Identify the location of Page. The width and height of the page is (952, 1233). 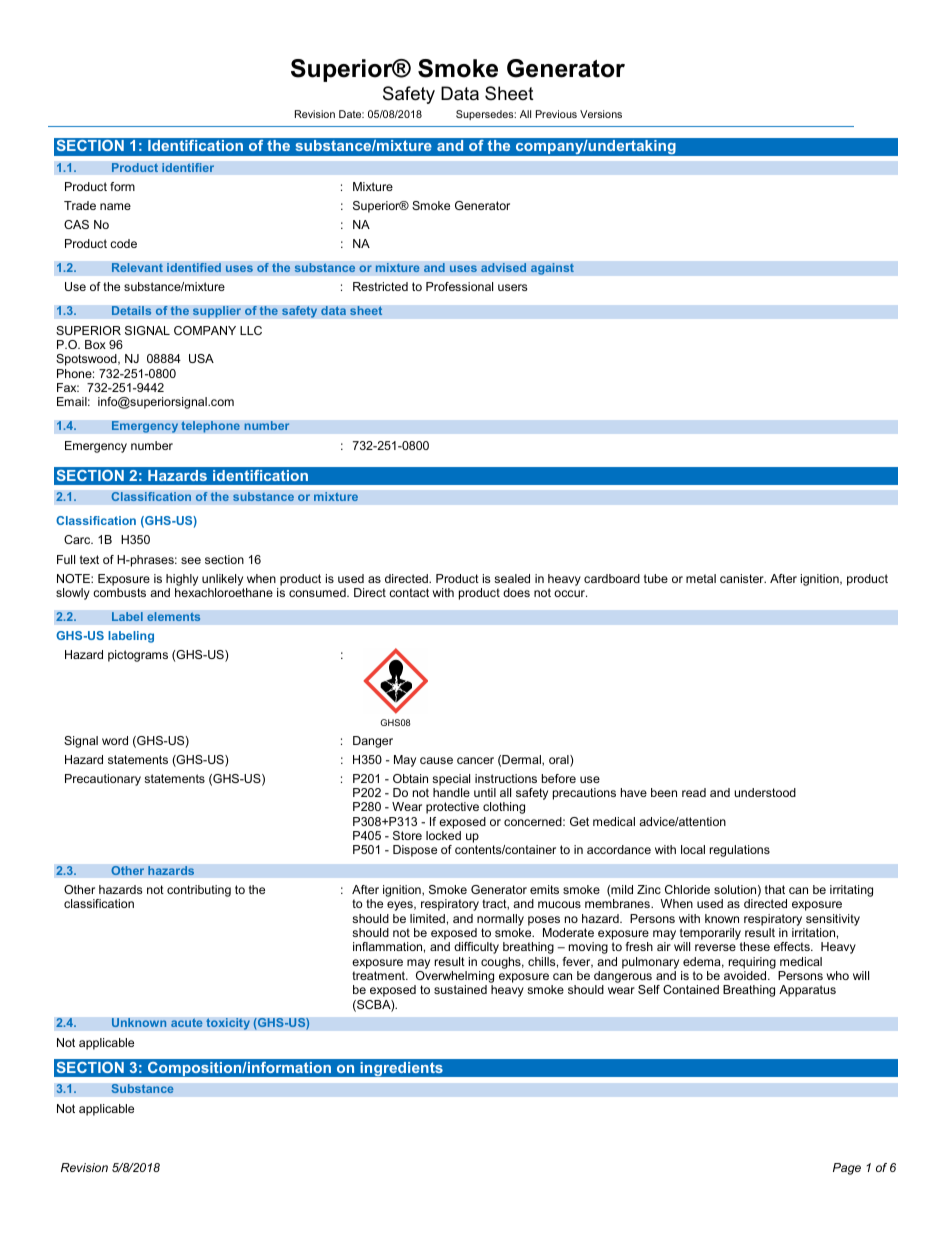
(847, 1169).
